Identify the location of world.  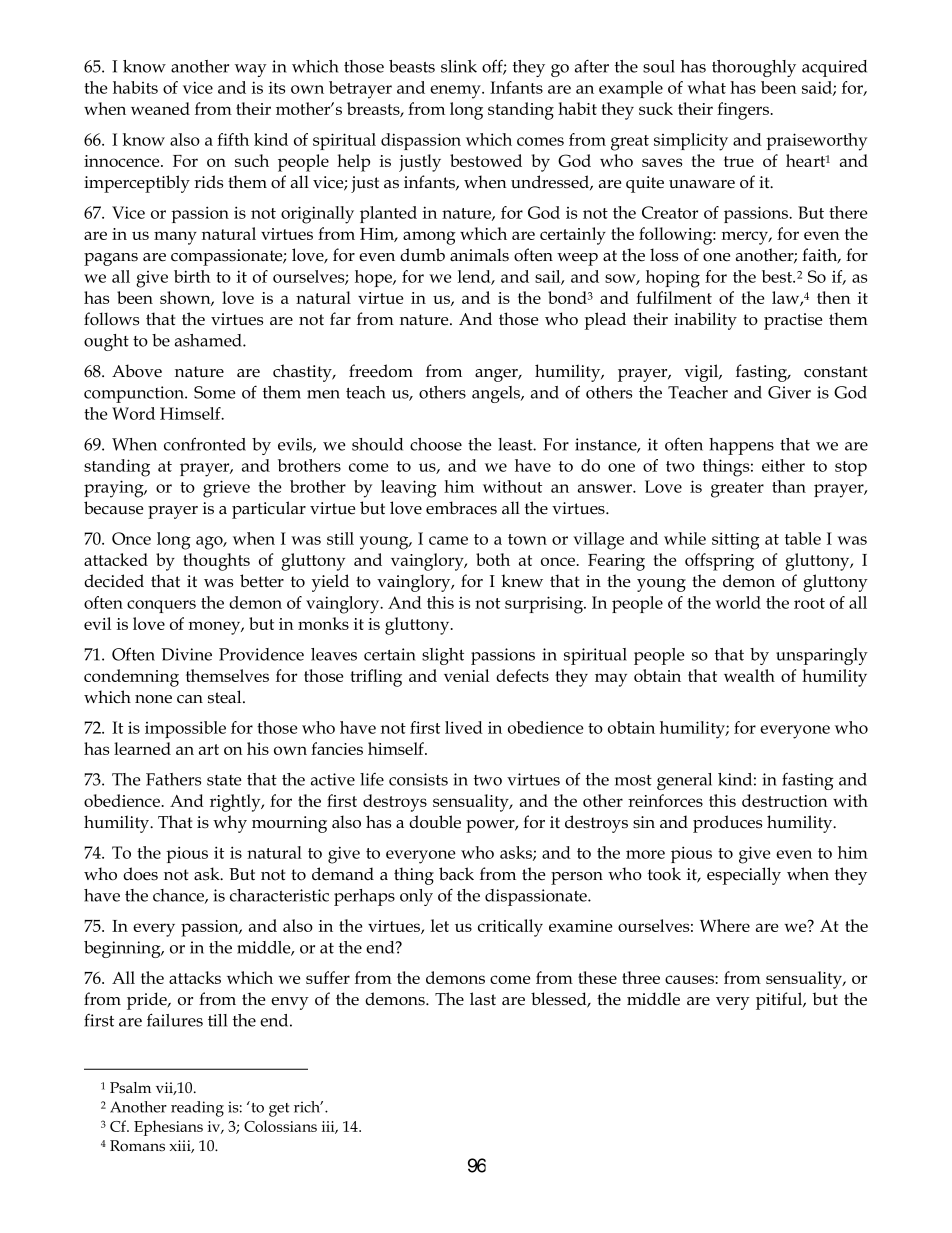
(738, 602).
